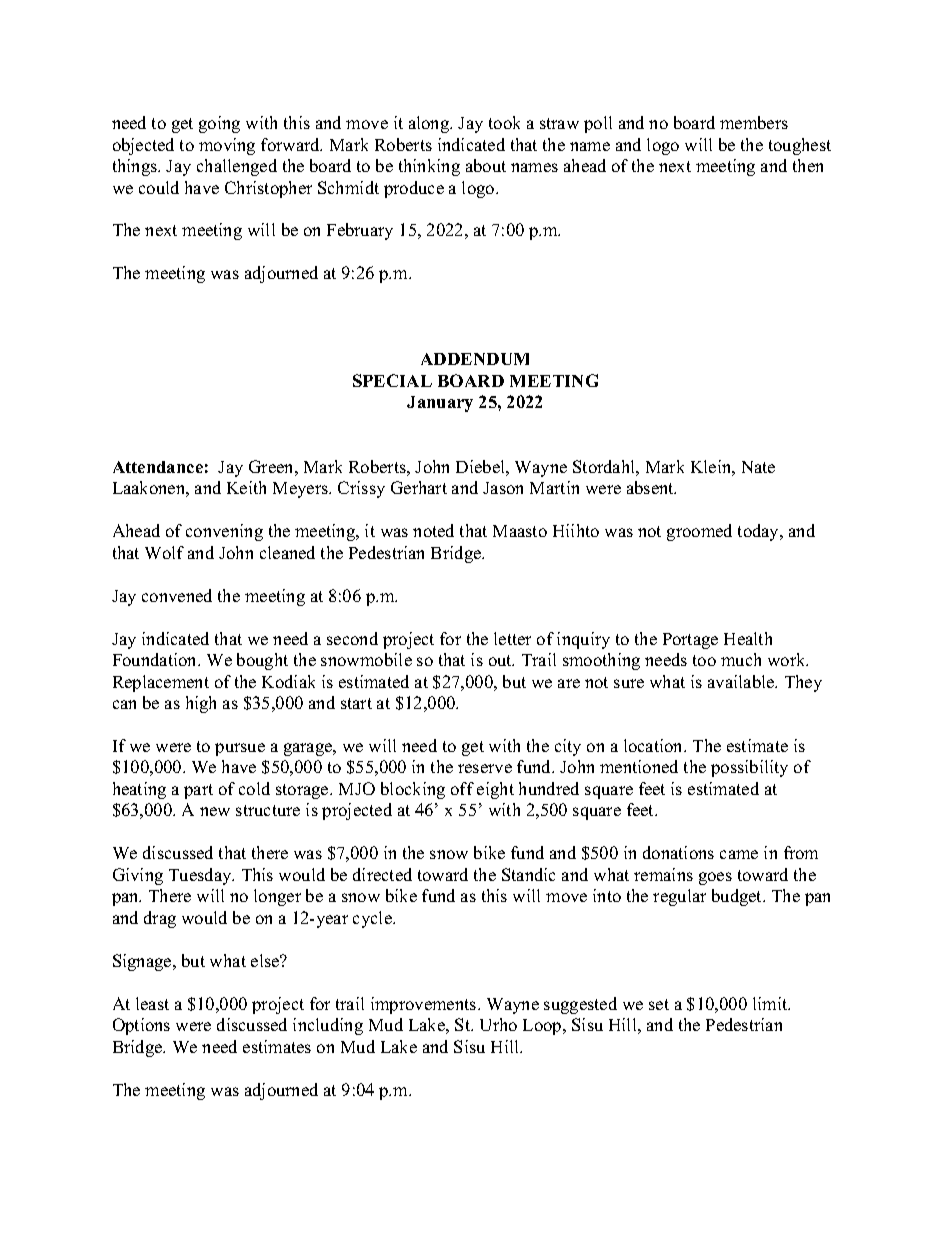  What do you see at coordinates (503, 488) in the document?
I see `Jason` at bounding box center [503, 488].
